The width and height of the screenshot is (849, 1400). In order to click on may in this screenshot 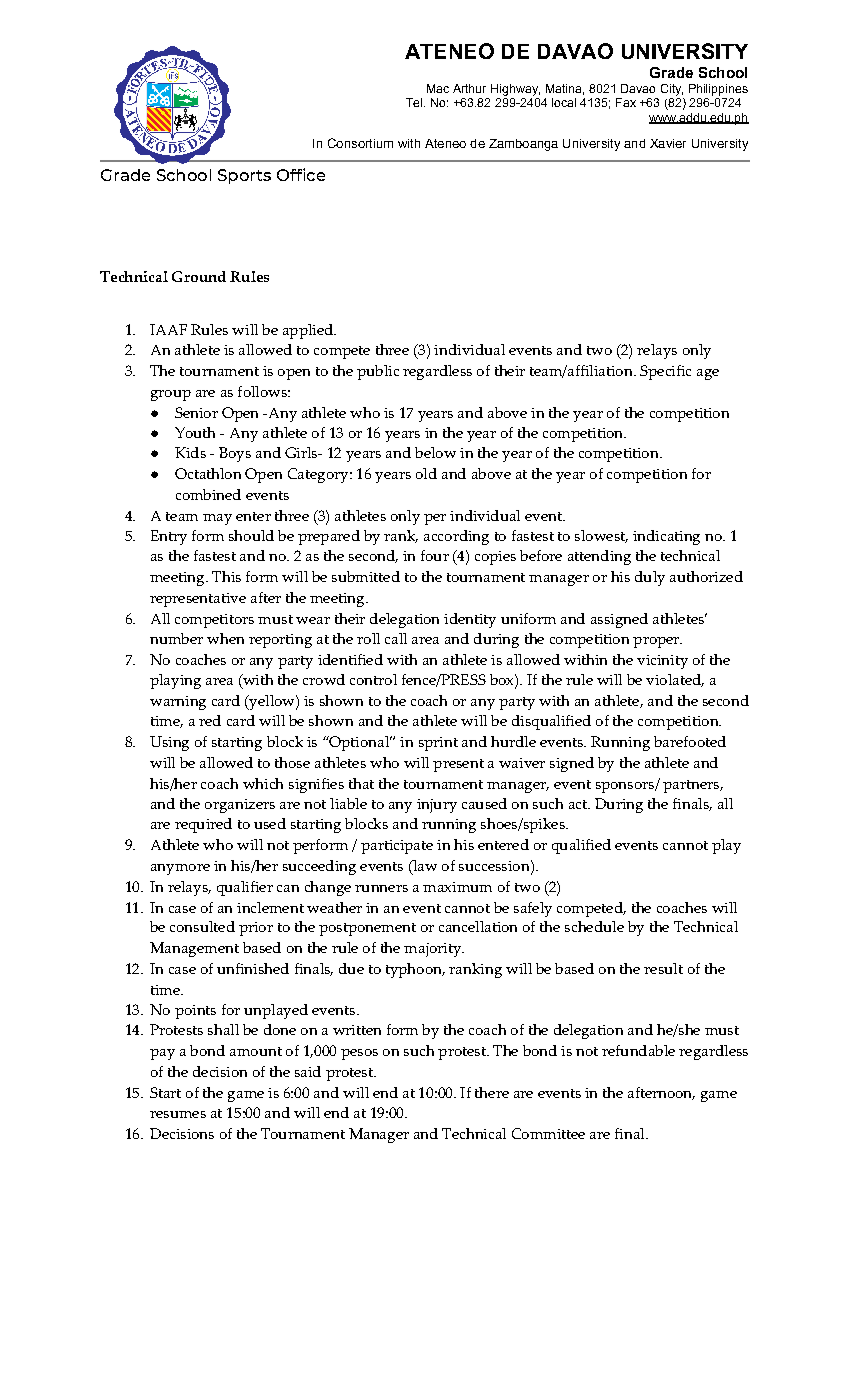, I will do `click(217, 519)`.
